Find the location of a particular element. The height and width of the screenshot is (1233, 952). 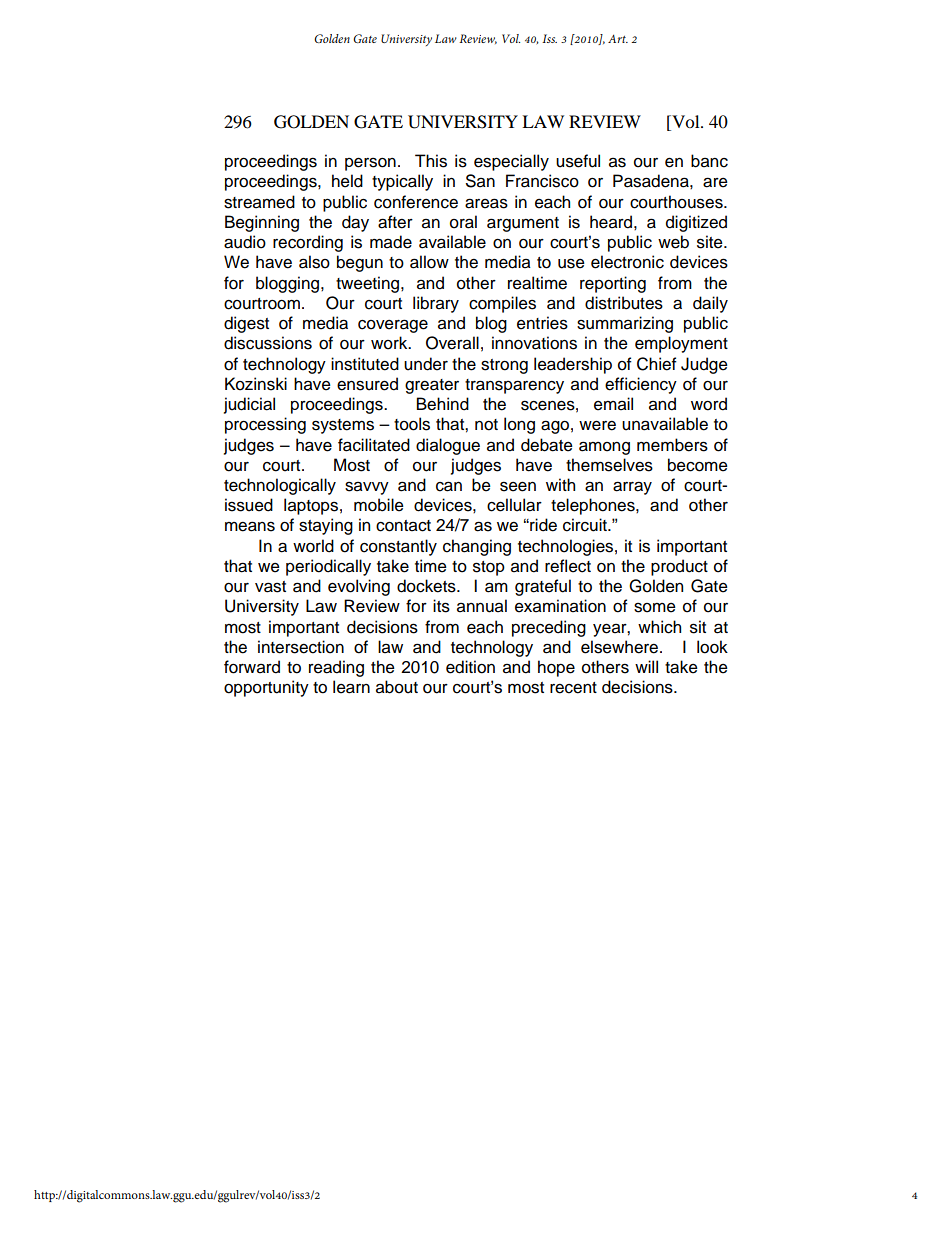

also is located at coordinates (314, 262).
